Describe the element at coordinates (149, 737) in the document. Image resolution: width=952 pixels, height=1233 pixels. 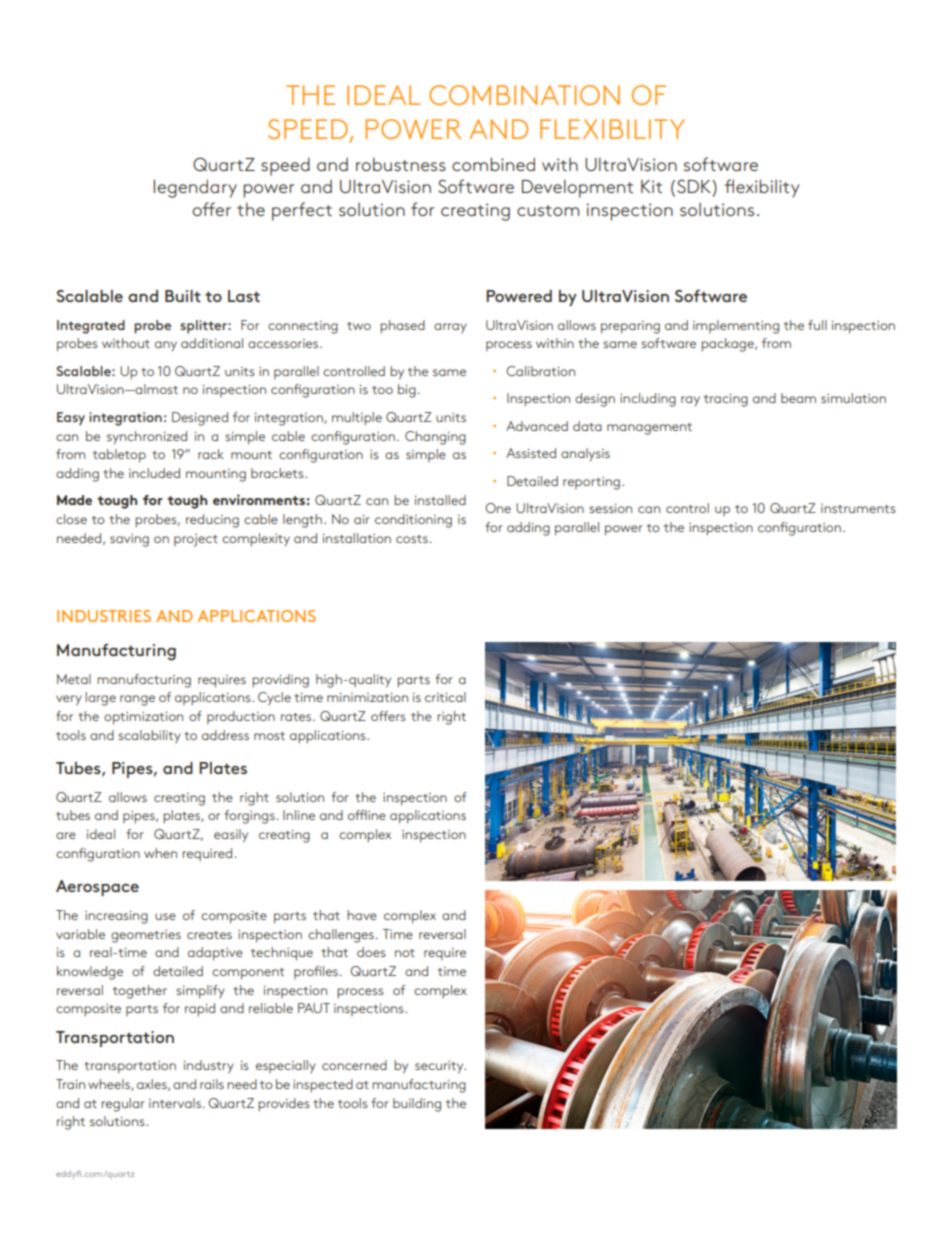
I see `scalability` at that location.
